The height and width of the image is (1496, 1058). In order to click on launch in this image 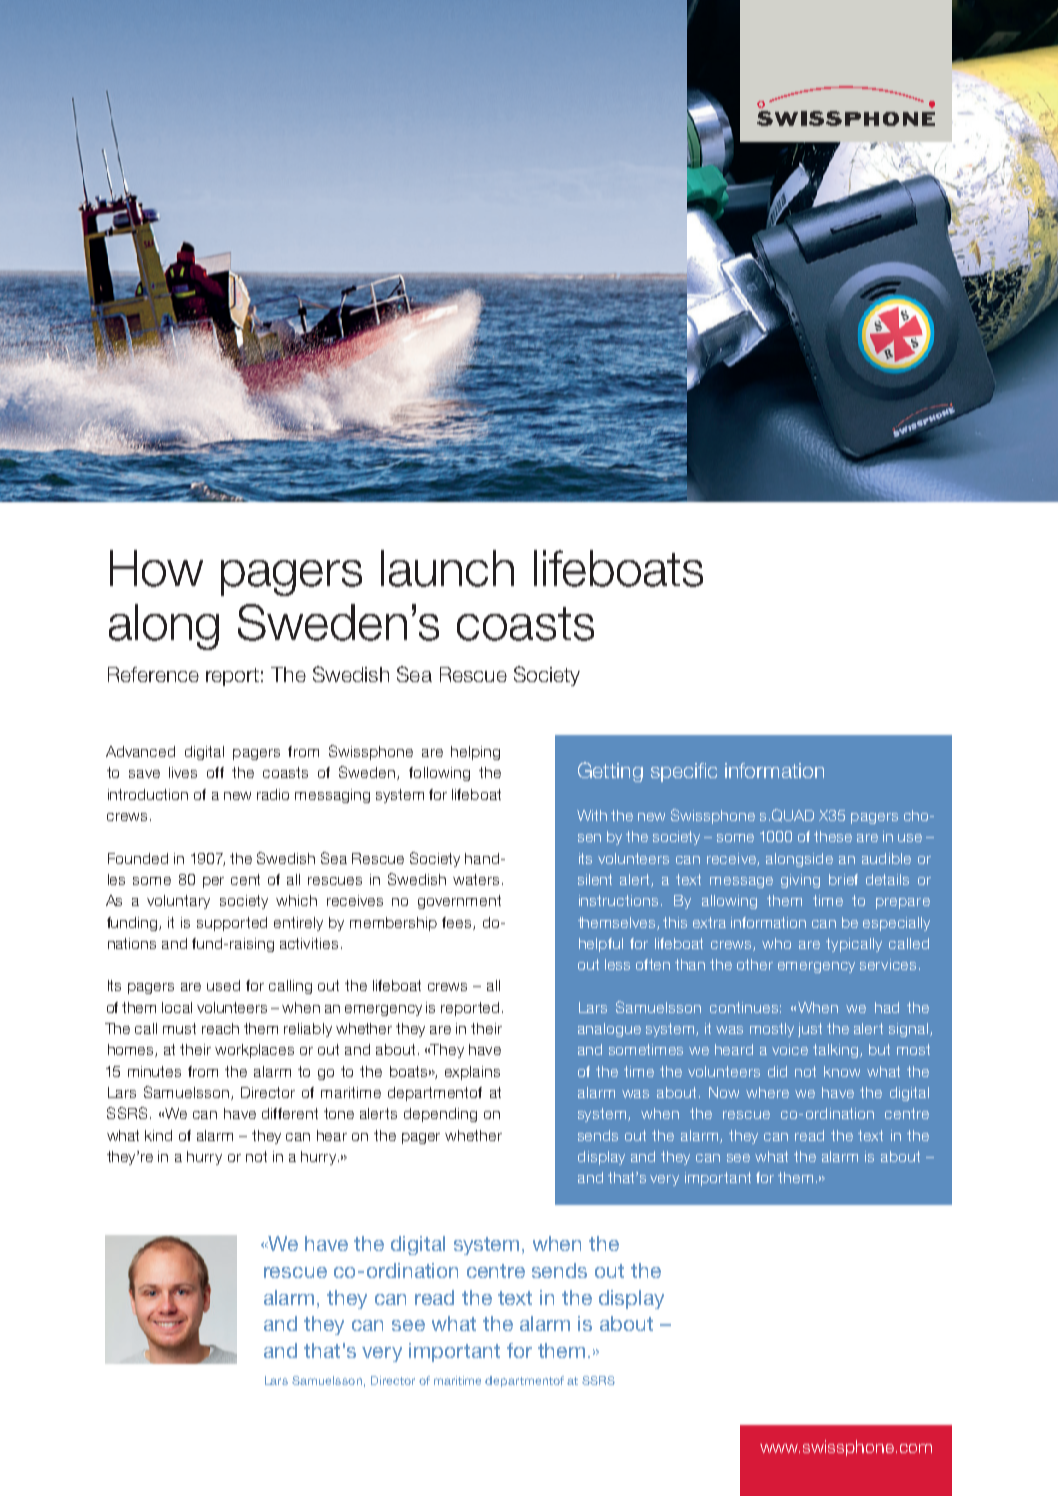, I will do `click(447, 568)`.
